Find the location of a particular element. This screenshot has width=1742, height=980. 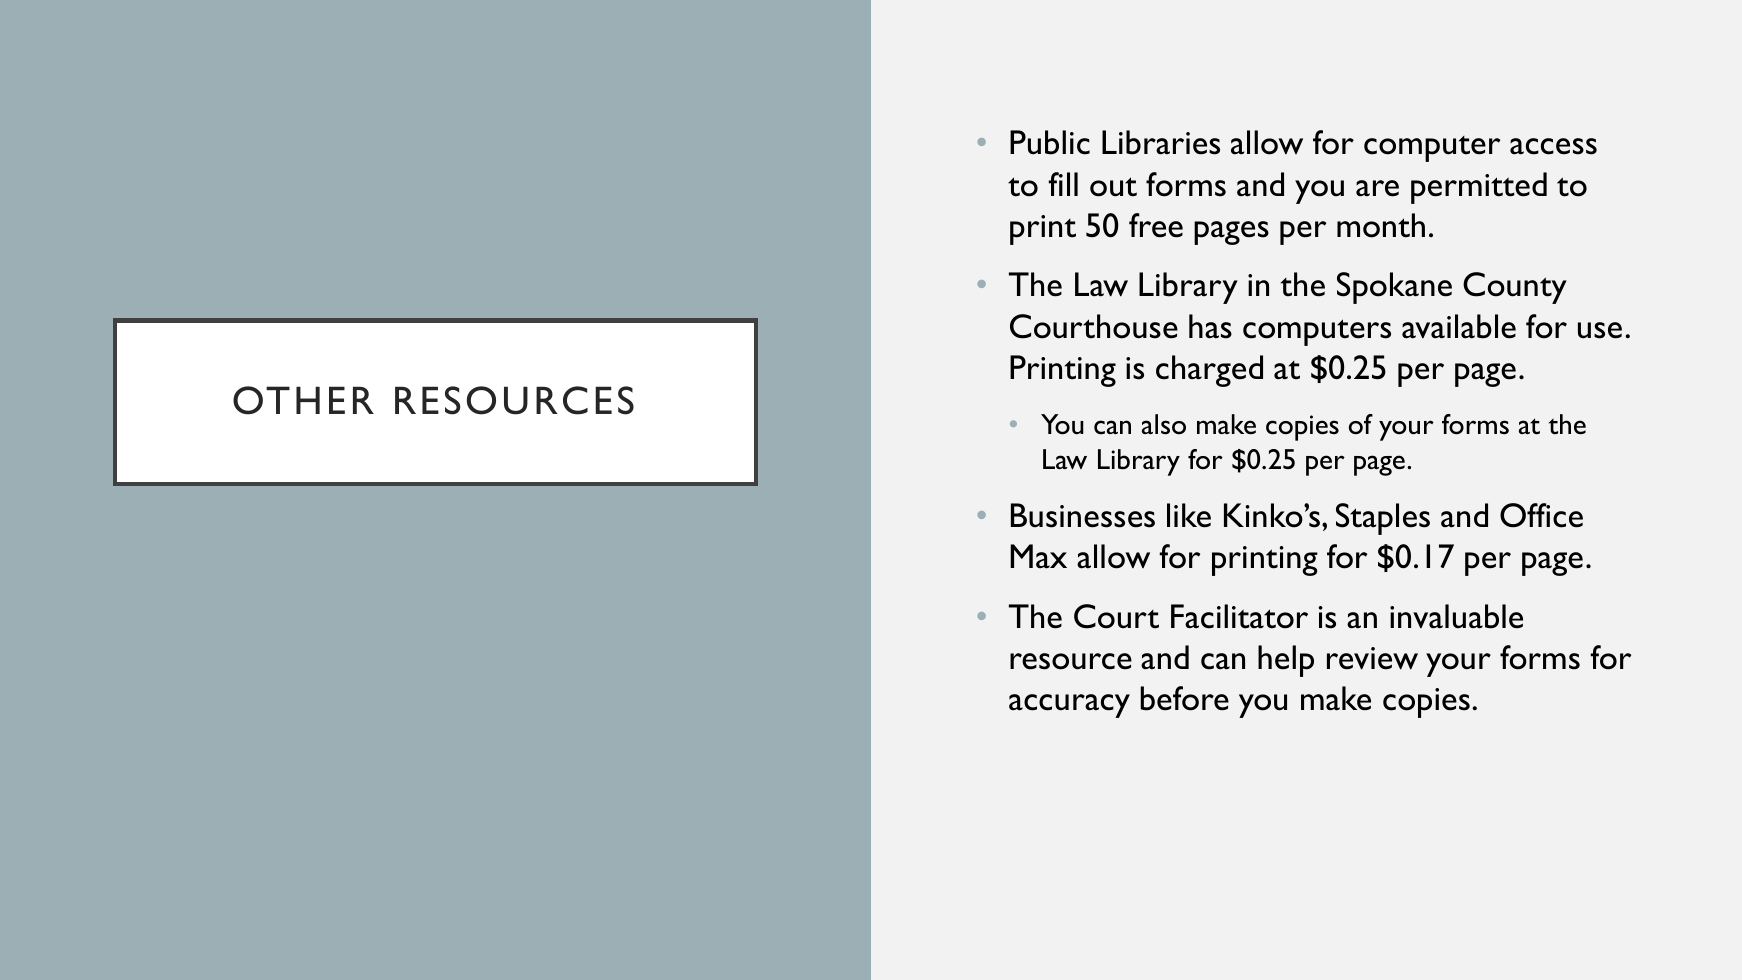

fill is located at coordinates (1063, 184).
